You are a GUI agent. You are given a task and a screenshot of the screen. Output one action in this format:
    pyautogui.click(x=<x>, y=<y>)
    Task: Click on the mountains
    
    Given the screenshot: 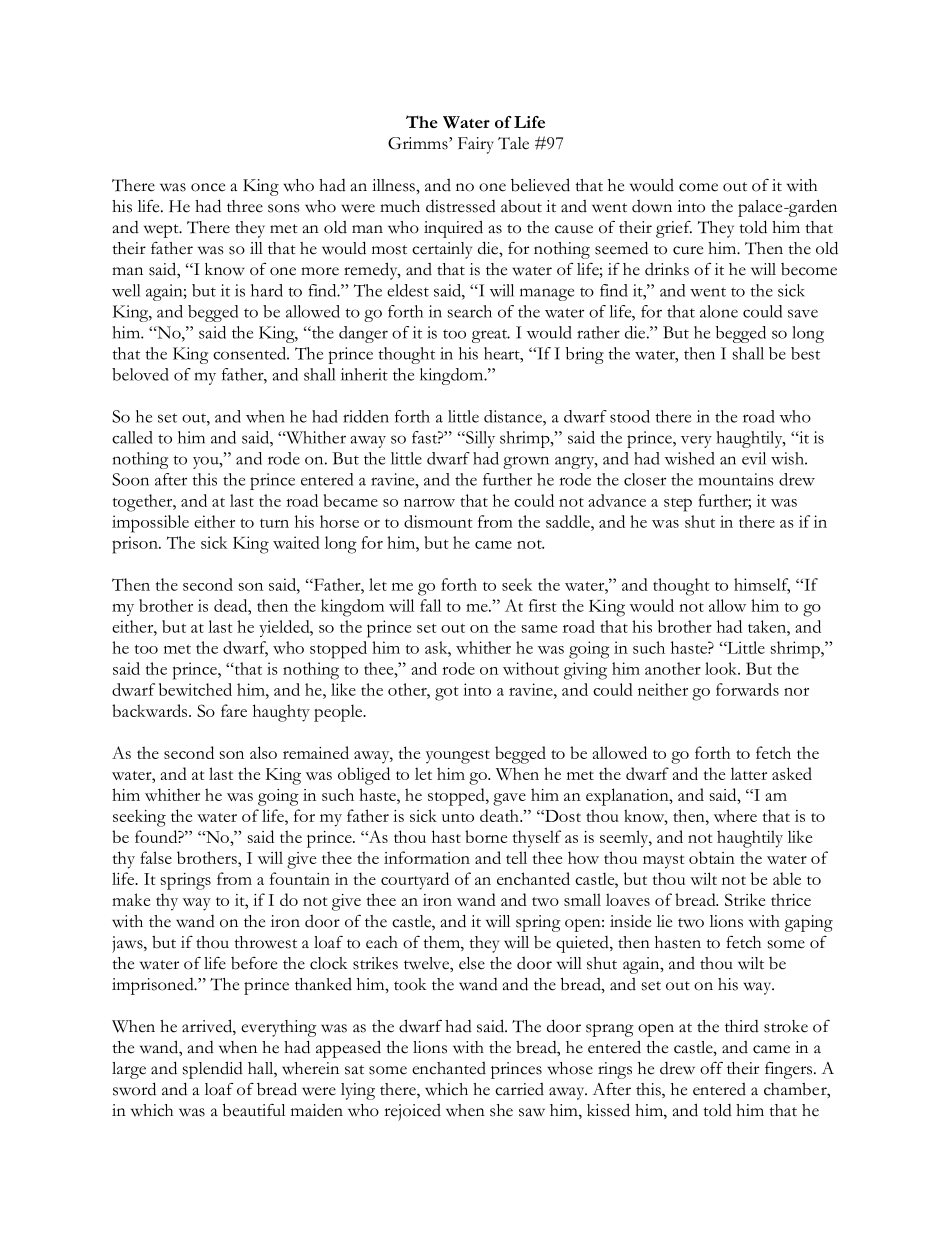 What is the action you would take?
    pyautogui.click(x=736, y=479)
